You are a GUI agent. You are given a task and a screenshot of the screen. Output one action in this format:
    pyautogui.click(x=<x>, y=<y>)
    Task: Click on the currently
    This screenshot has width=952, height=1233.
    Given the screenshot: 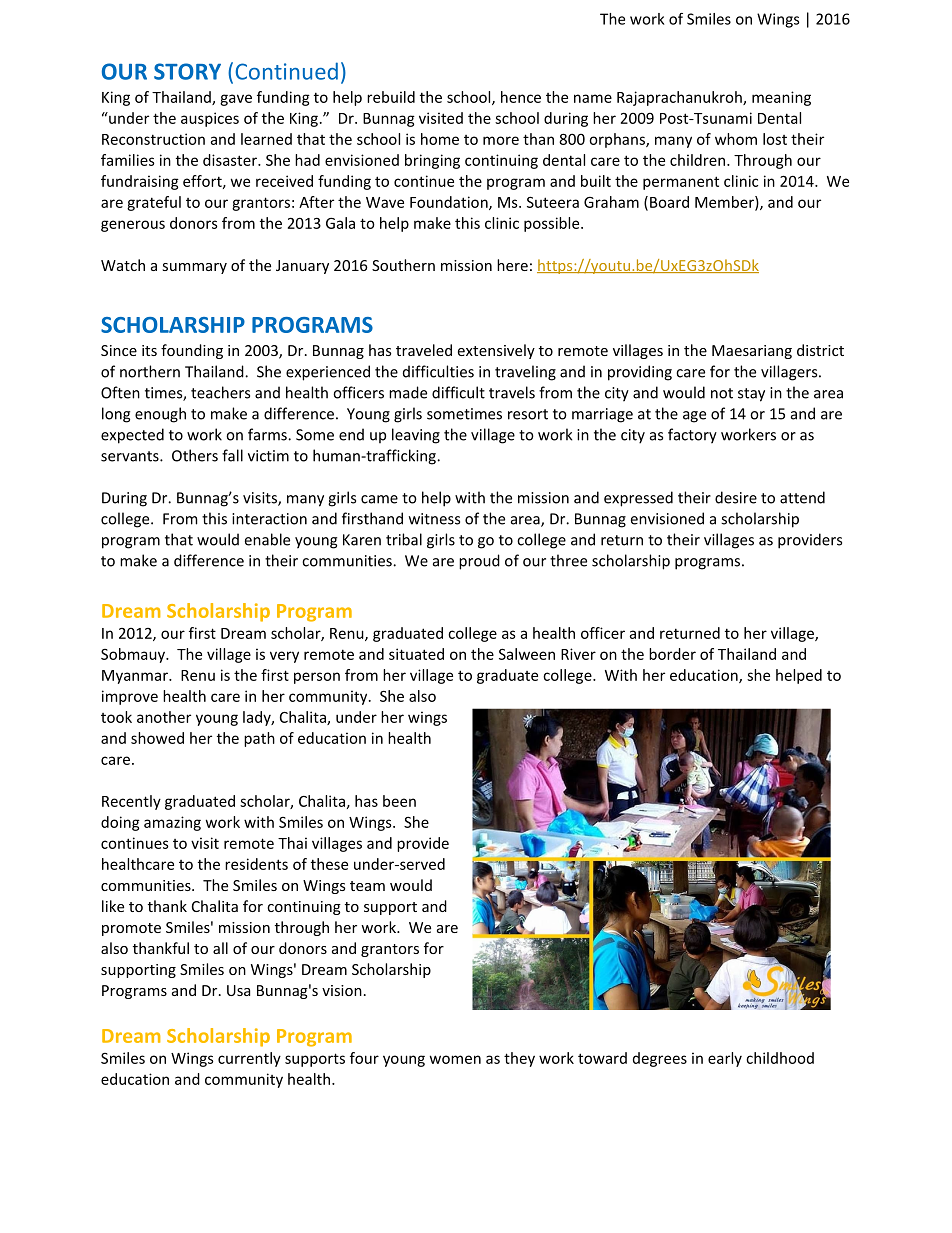 What is the action you would take?
    pyautogui.click(x=249, y=1059)
